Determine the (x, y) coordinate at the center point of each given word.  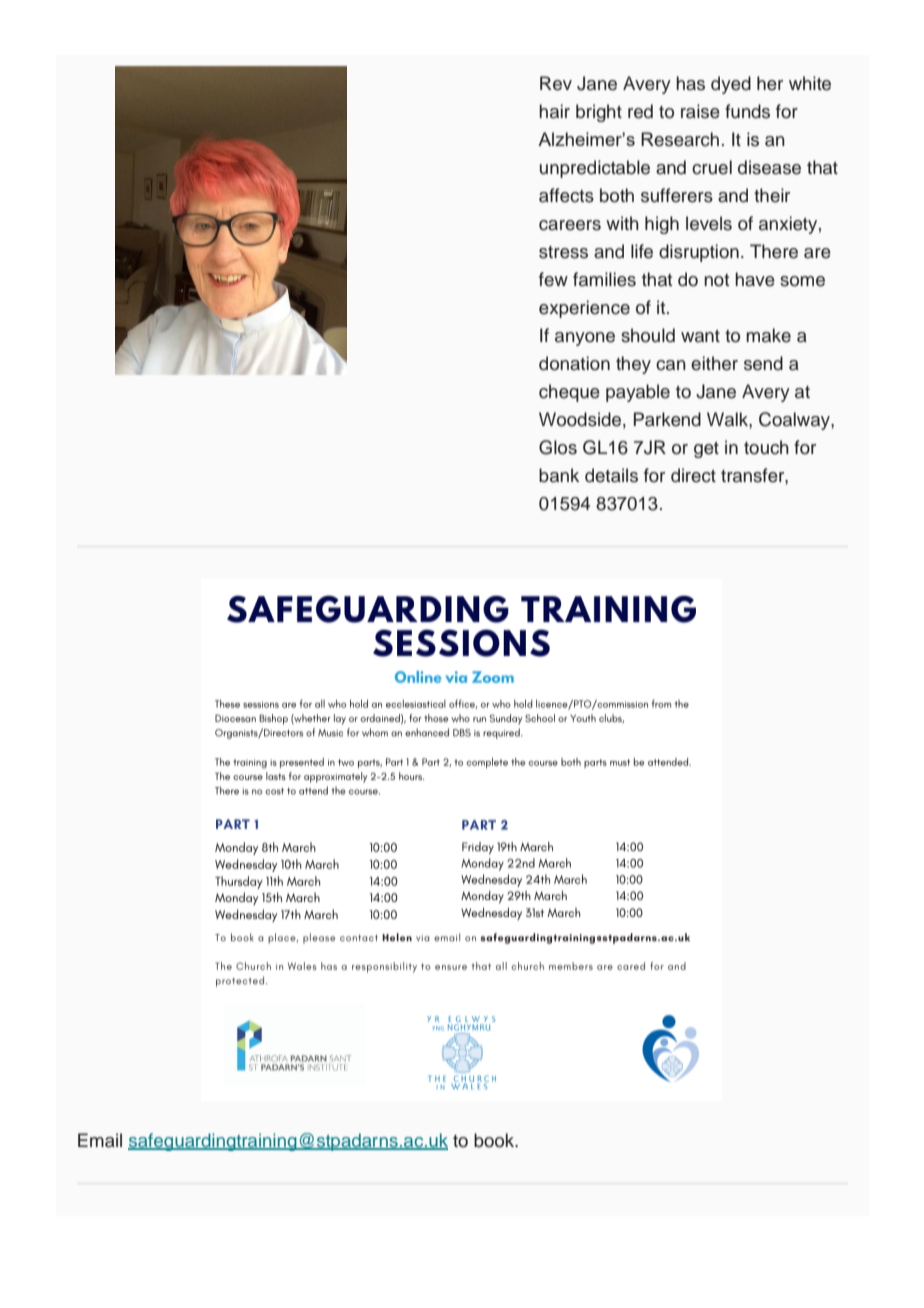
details (611, 475)
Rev (556, 83)
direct (693, 475)
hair (554, 111)
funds (747, 111)
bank (559, 475)
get (706, 450)
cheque (569, 393)
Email (100, 1140)
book (495, 1140)
